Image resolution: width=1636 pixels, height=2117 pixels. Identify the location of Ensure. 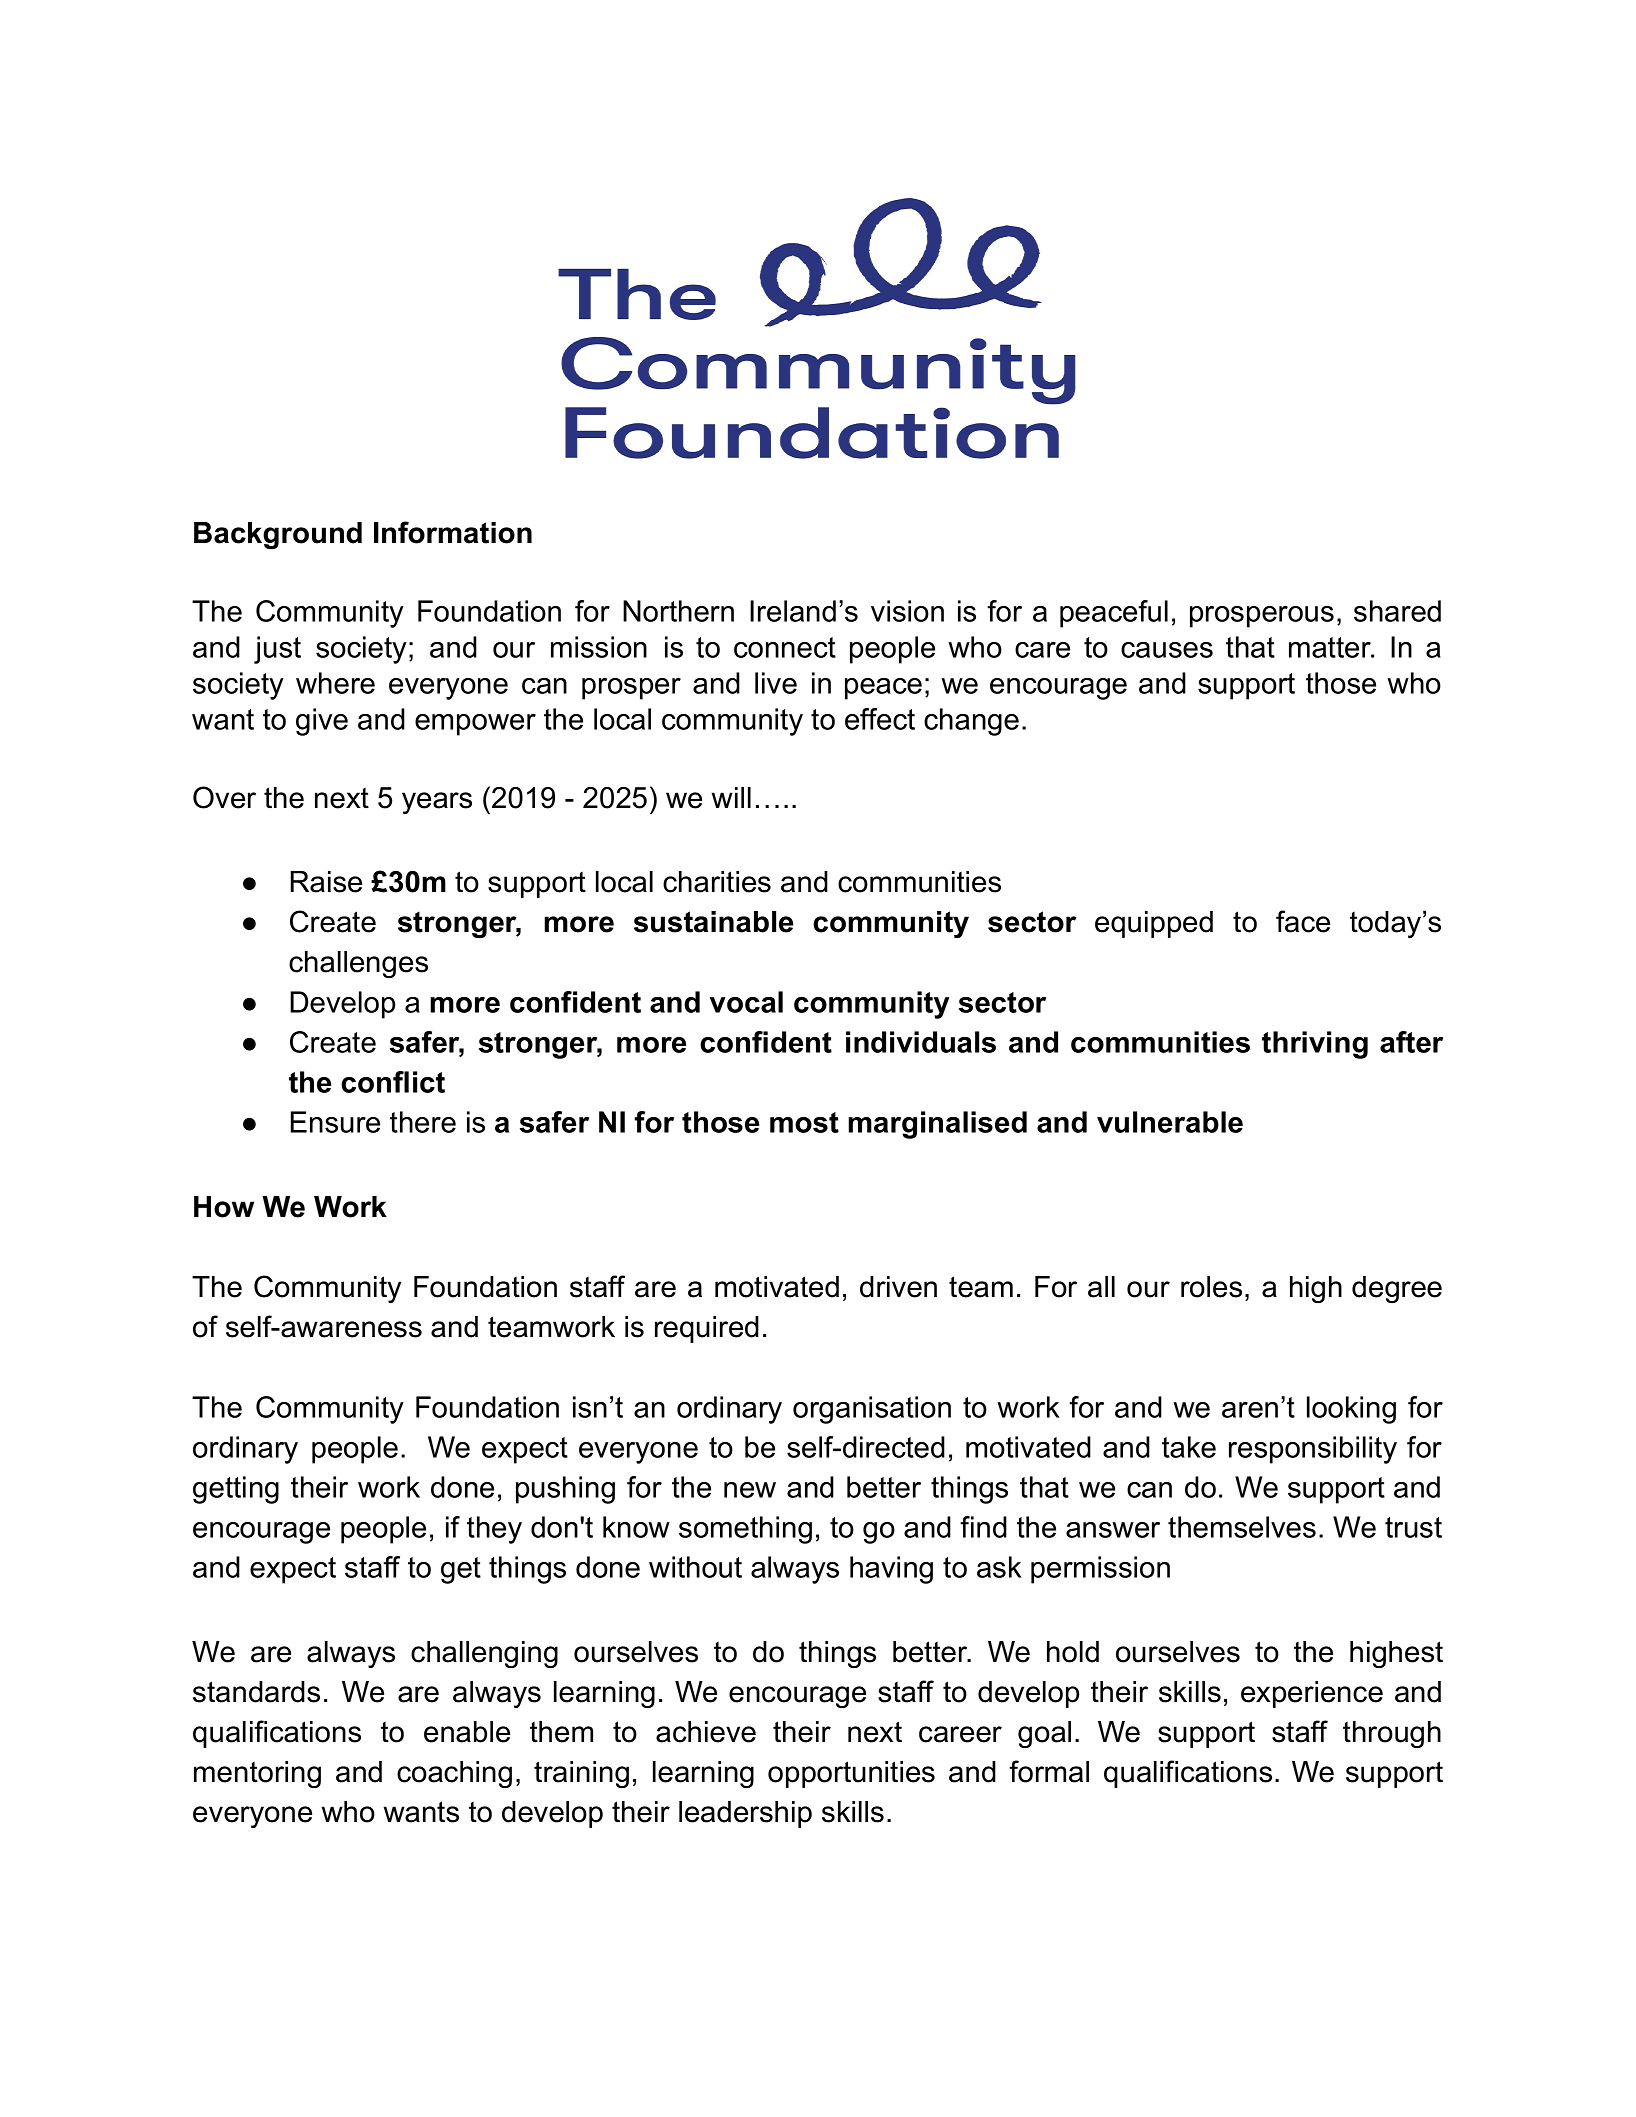
(335, 1122).
